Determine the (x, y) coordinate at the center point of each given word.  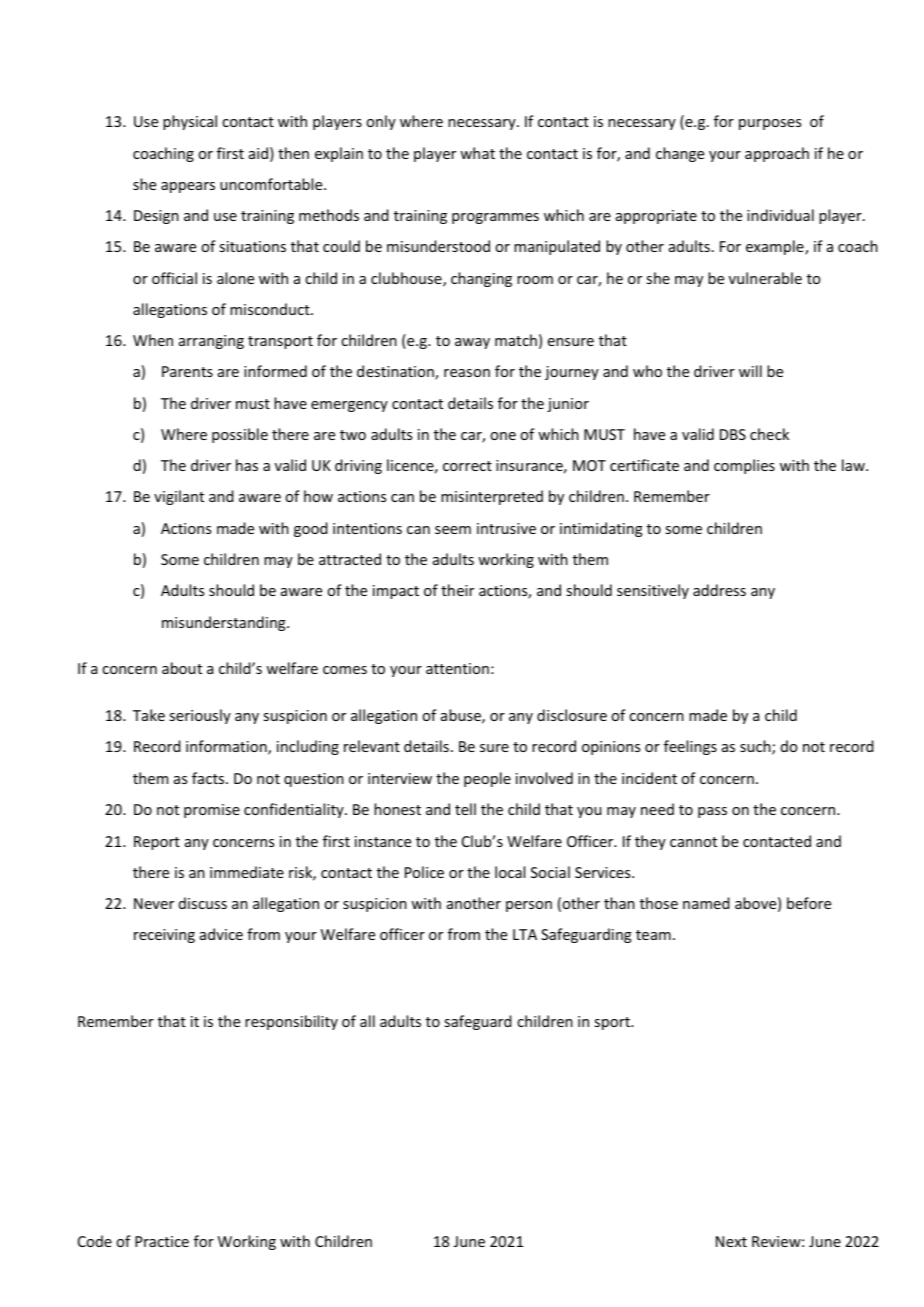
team (653, 935)
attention (457, 668)
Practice (162, 1241)
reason (467, 373)
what (477, 153)
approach (777, 154)
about (182, 668)
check (769, 434)
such (756, 747)
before (809, 903)
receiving (164, 936)
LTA (525, 934)
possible (240, 435)
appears (188, 187)
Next (731, 1241)
